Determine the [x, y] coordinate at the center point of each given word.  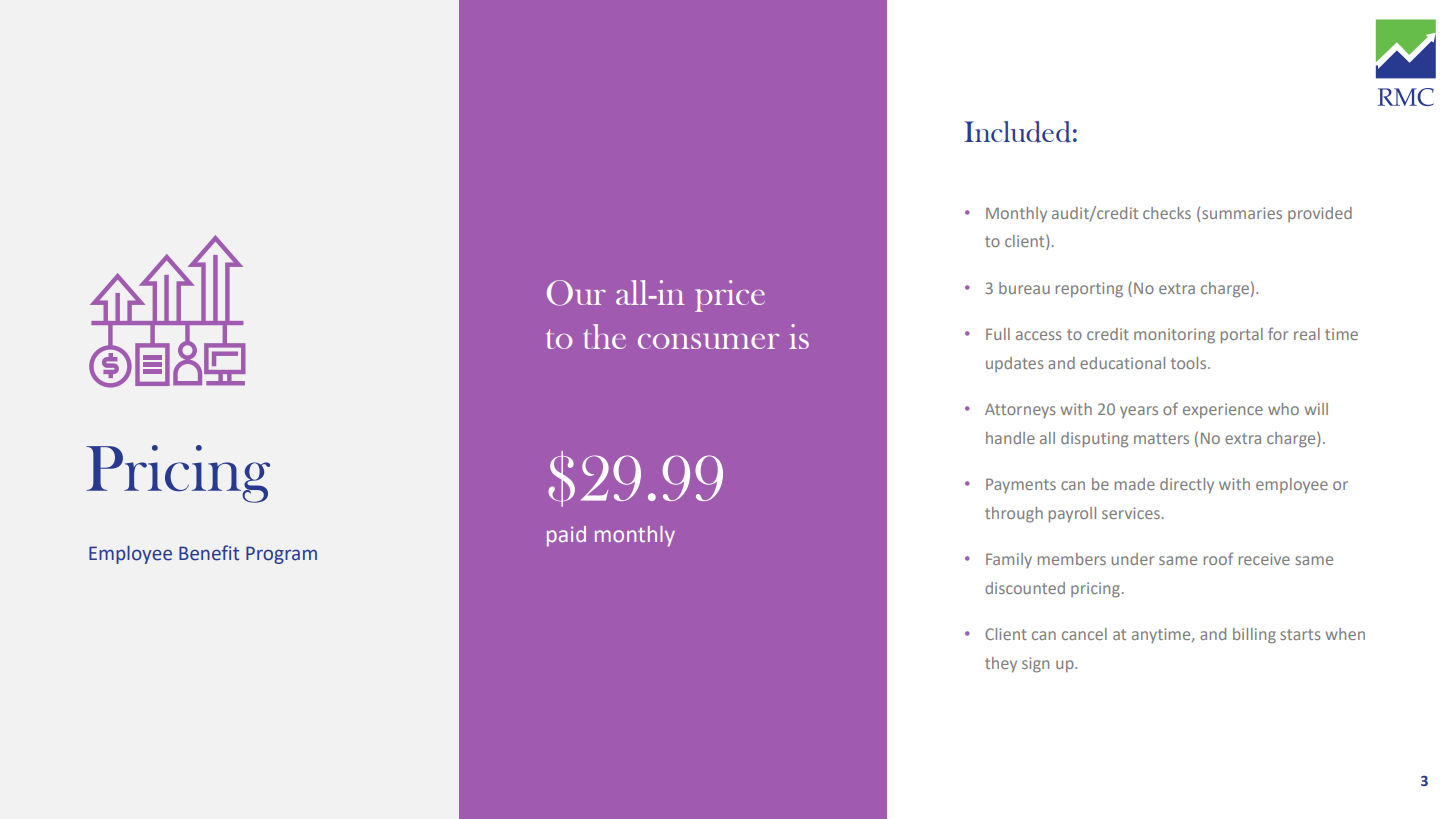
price [730, 296]
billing [1254, 636]
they [1001, 665]
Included [1017, 132]
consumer [708, 341]
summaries [1242, 213]
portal [1242, 336]
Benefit [209, 553]
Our [576, 293]
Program [281, 555]
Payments [1021, 485]
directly [1187, 486]
